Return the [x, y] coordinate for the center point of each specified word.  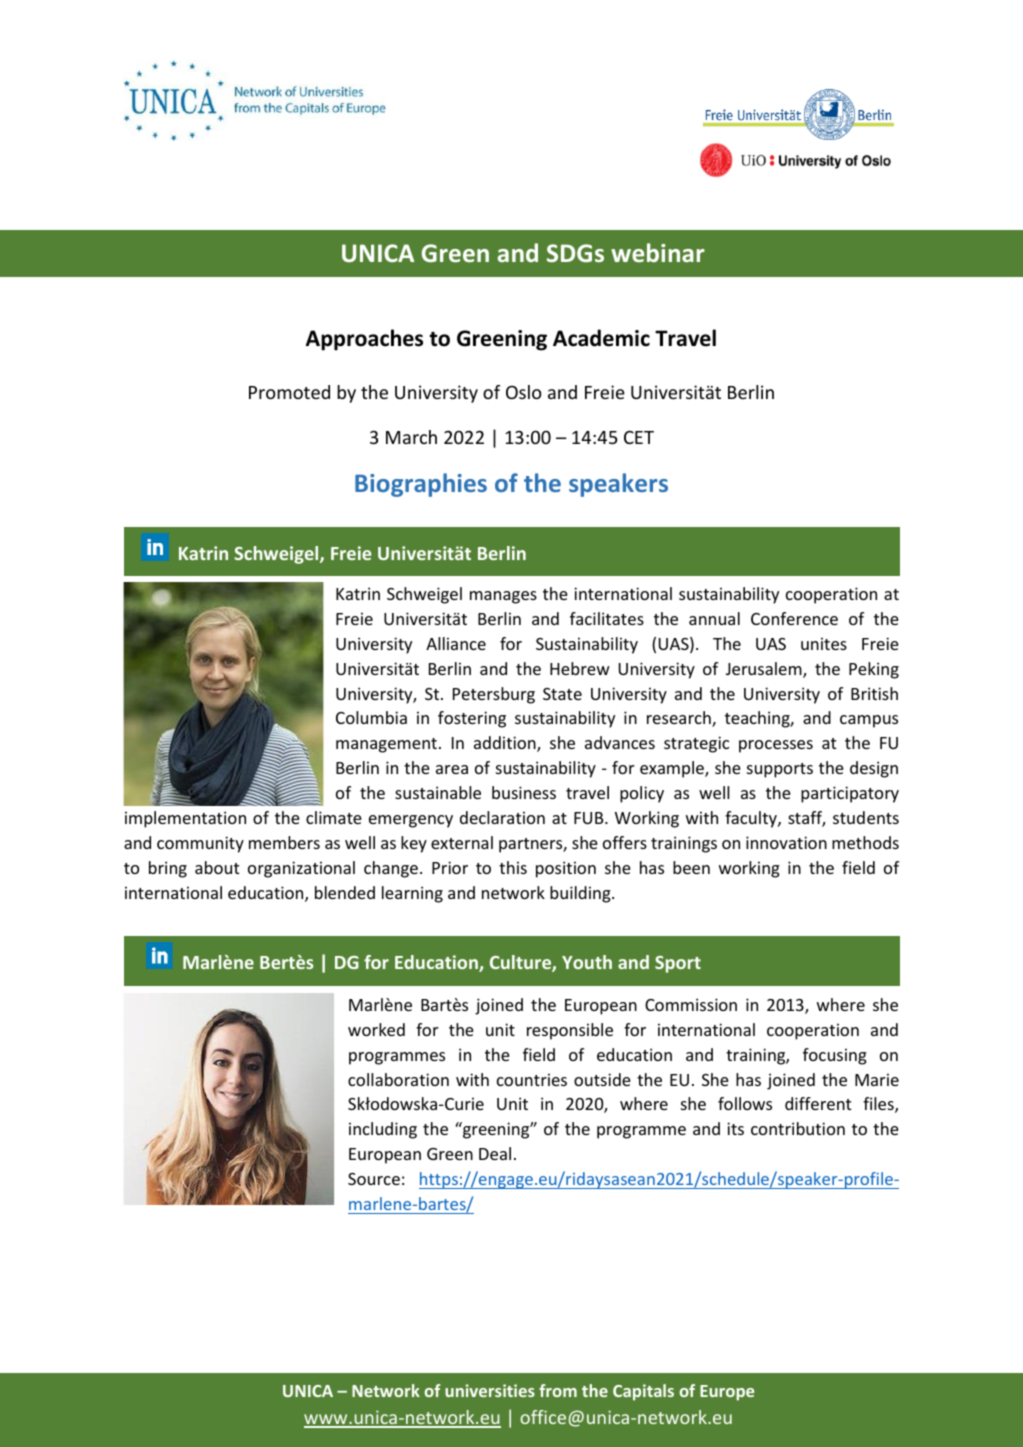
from [558, 1390]
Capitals [643, 1392]
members [284, 842]
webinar [658, 252]
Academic [601, 338]
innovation [786, 842]
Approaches [364, 340]
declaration [502, 817]
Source [374, 1179]
